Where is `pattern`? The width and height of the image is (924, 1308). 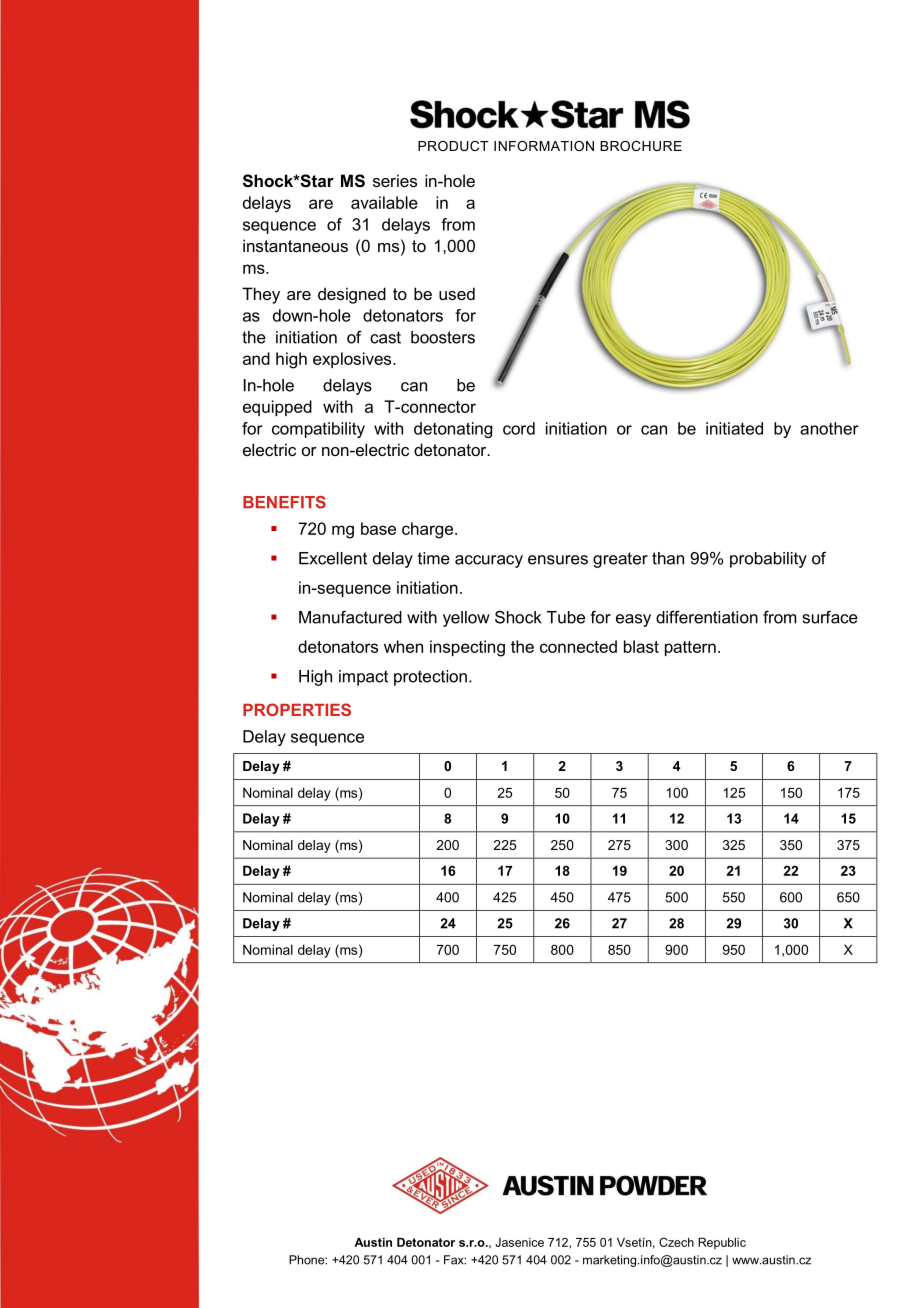 pattern is located at coordinates (690, 648).
